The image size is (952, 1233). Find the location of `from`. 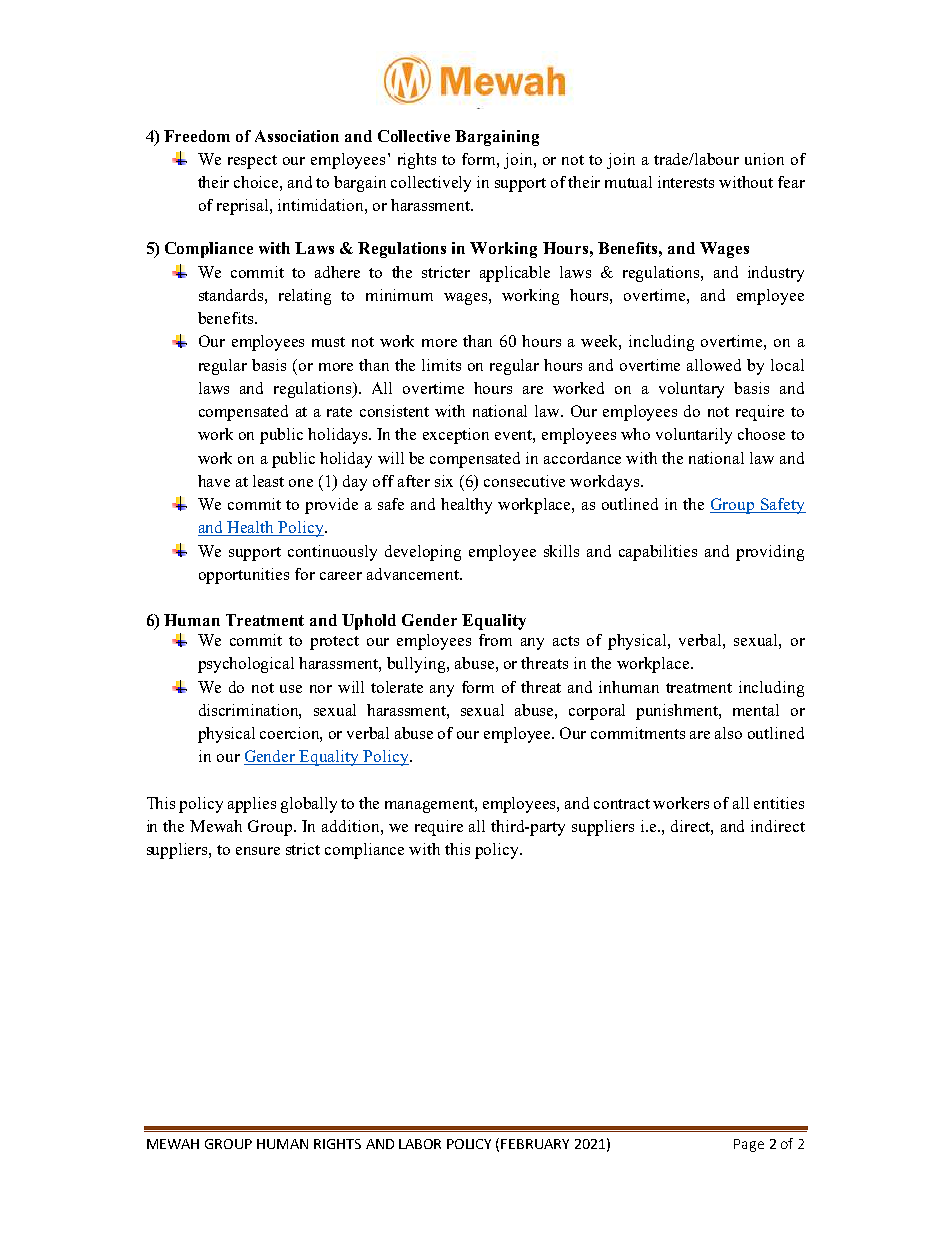

from is located at coordinates (495, 640).
